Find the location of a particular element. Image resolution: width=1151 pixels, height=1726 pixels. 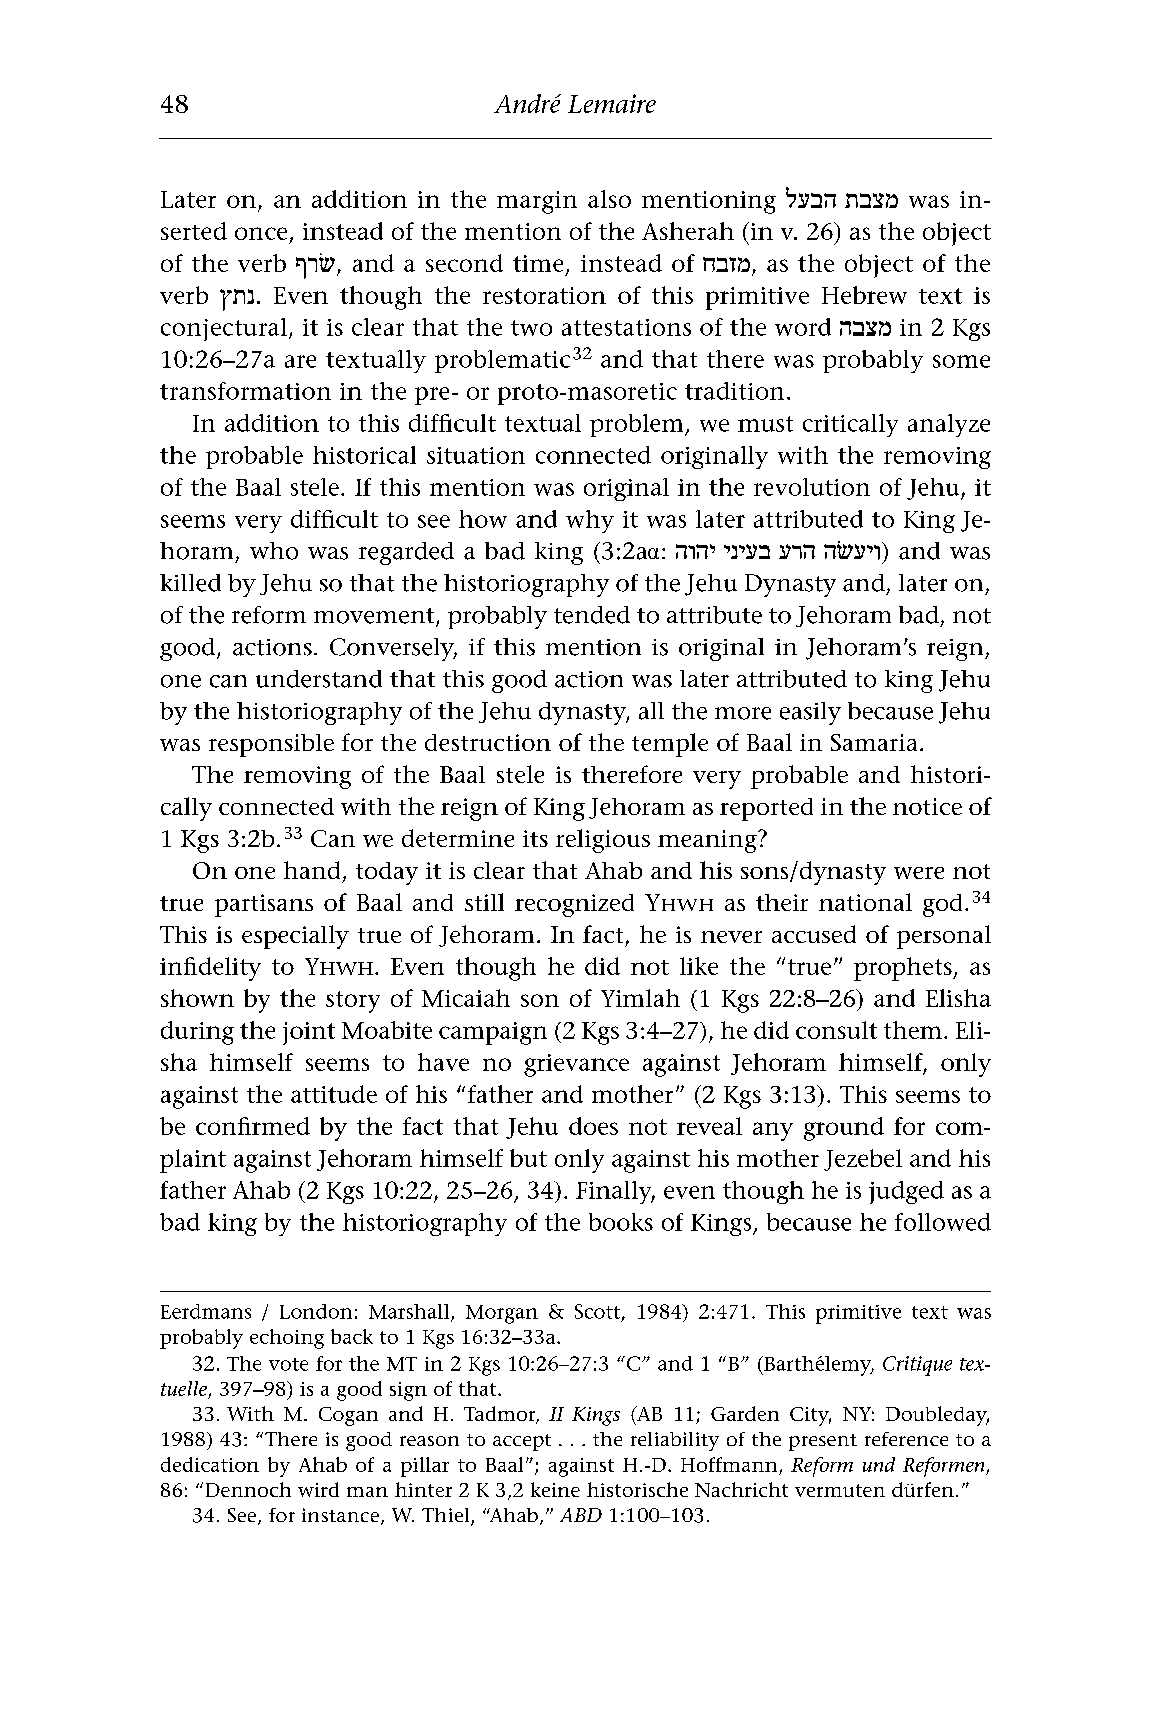

judged is located at coordinates (906, 1192).
